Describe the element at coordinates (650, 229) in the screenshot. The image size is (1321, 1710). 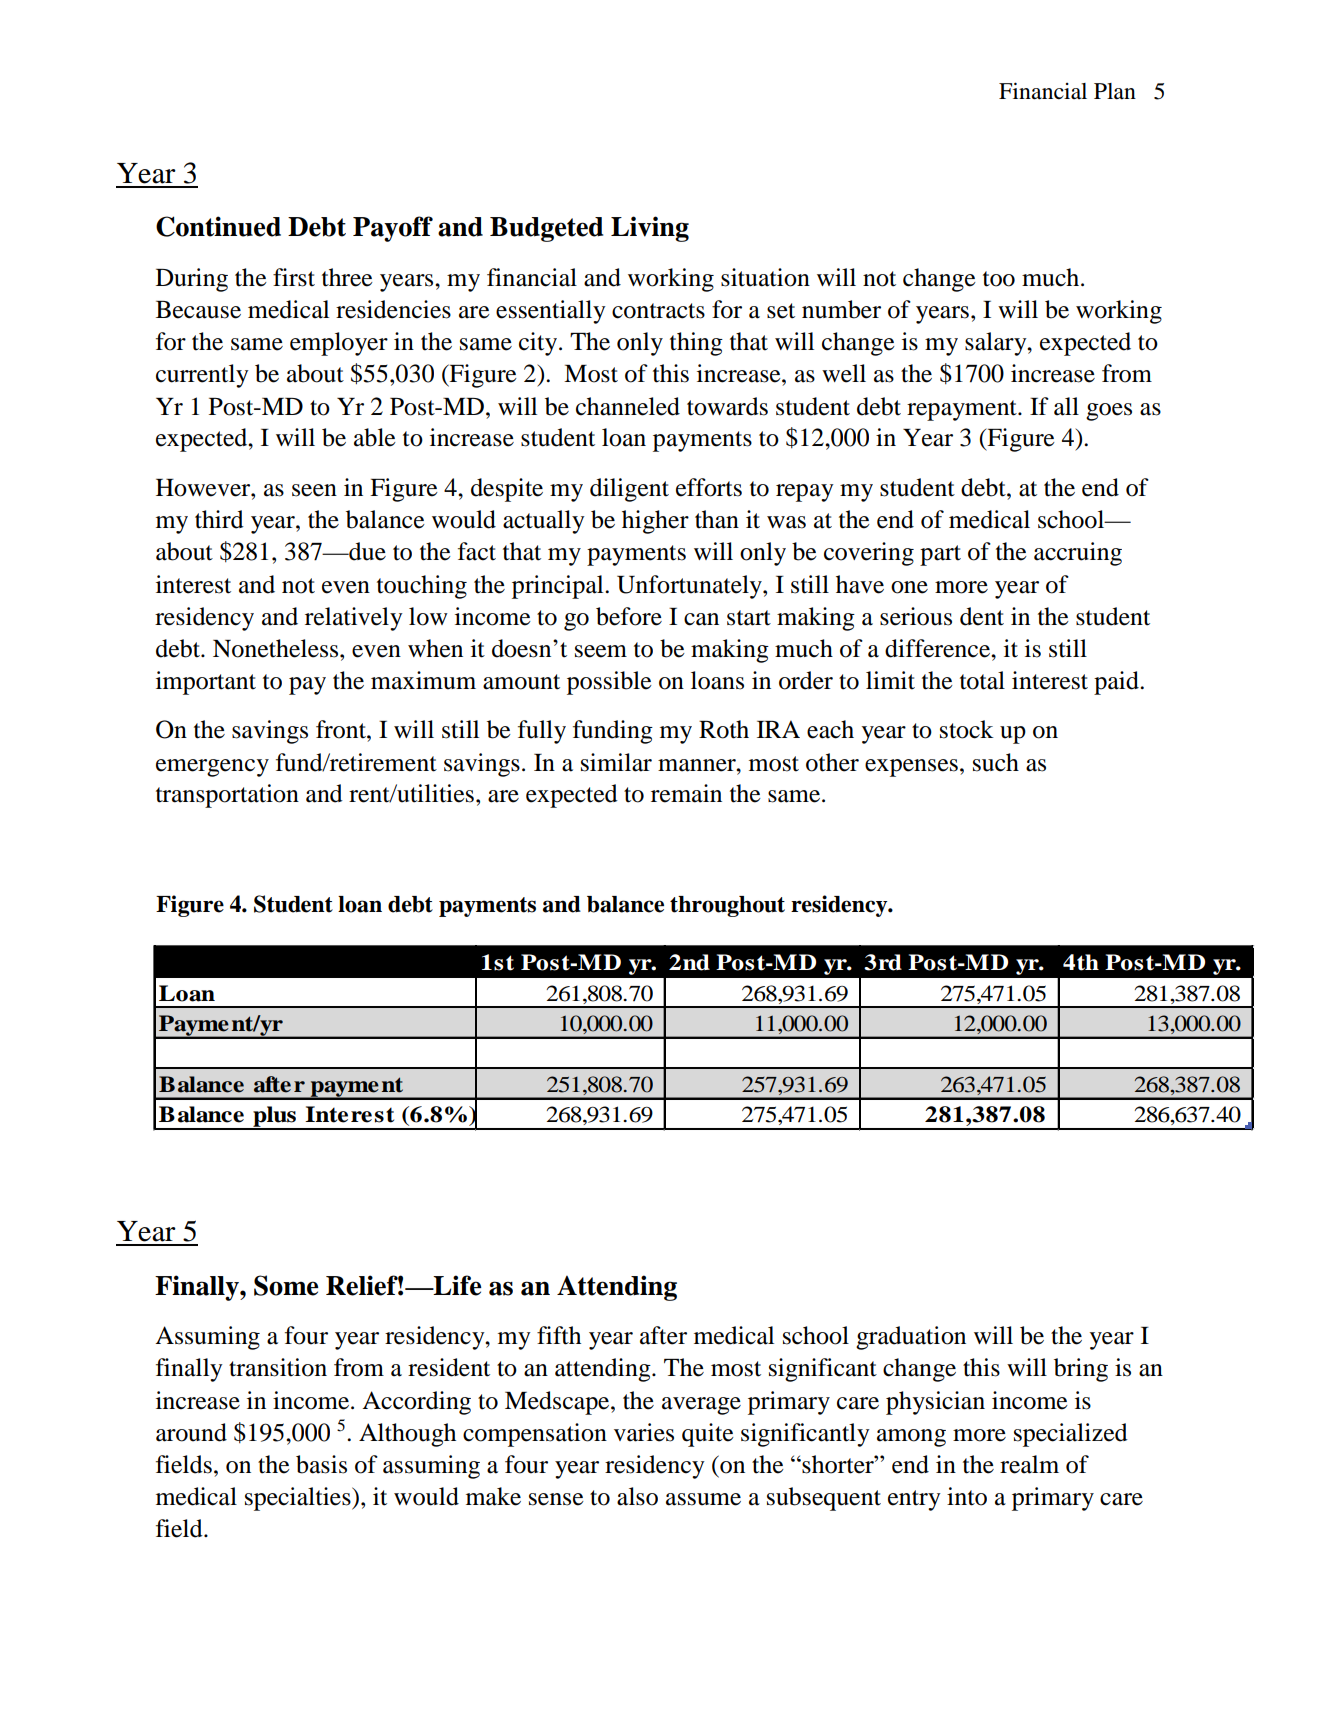
I see `Living` at that location.
